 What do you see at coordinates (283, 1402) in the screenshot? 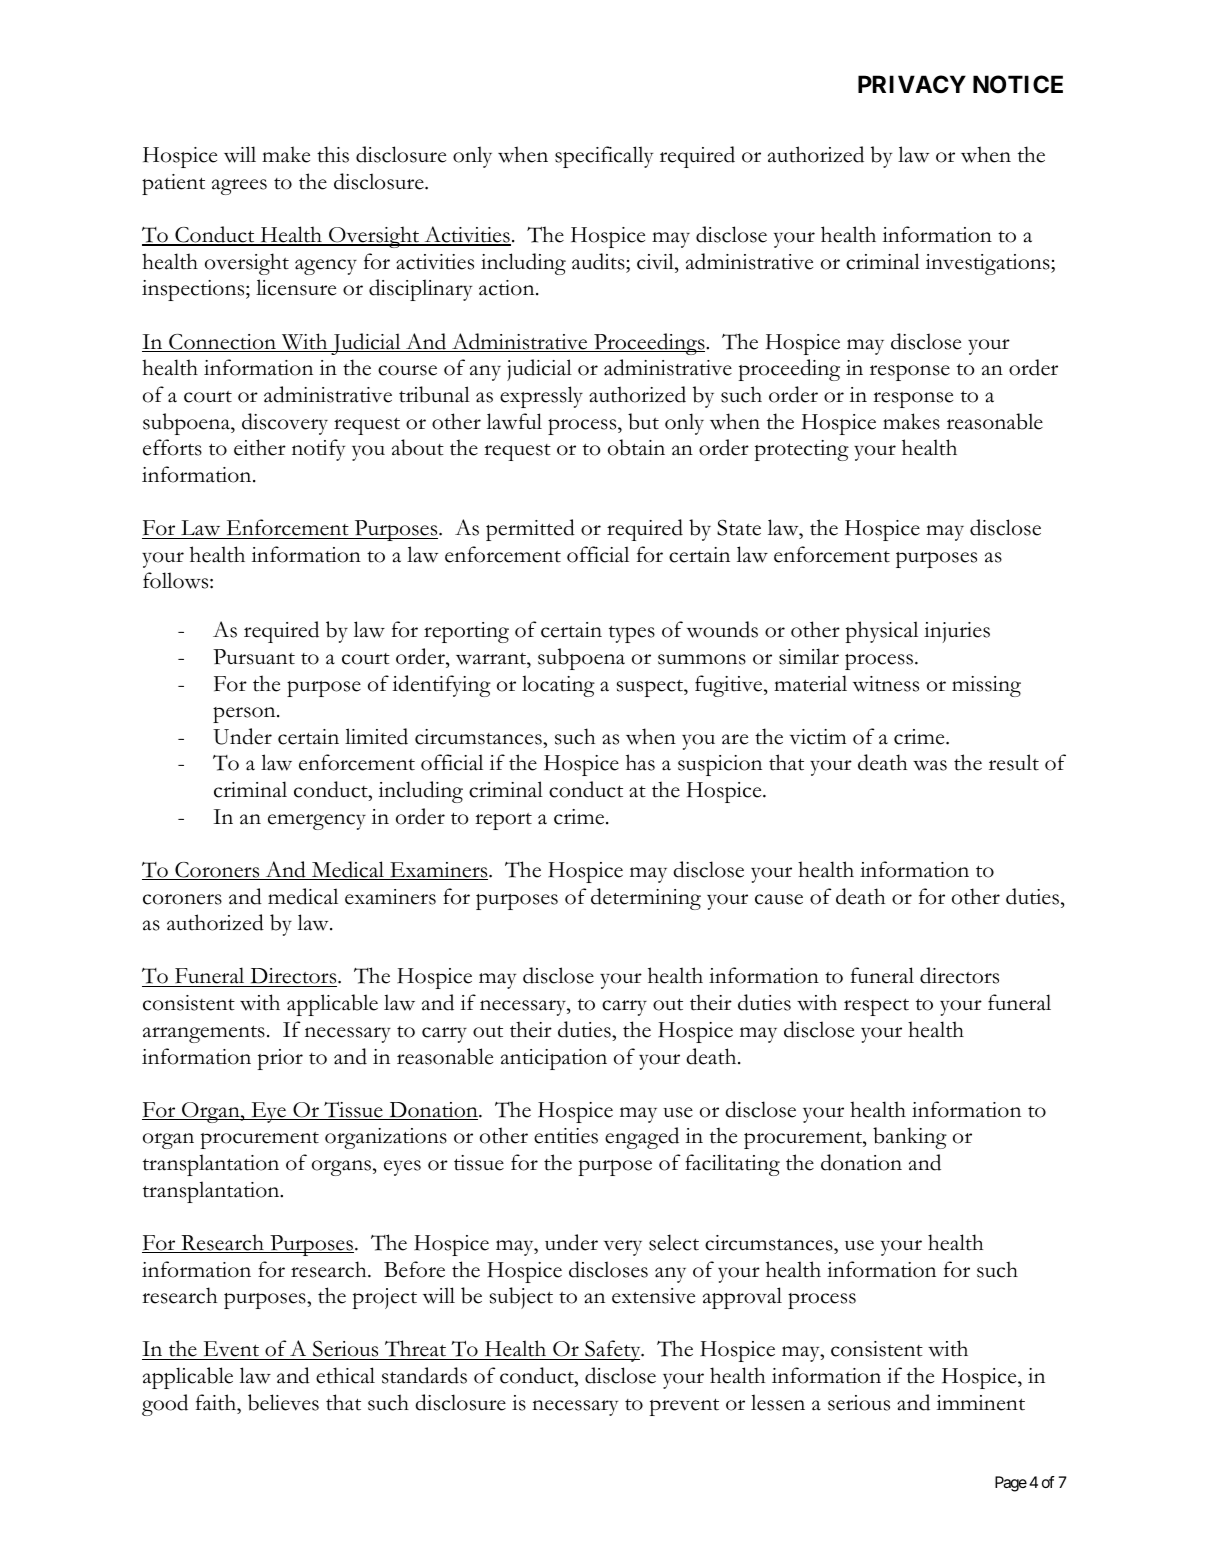
I see `believes` at bounding box center [283, 1402].
